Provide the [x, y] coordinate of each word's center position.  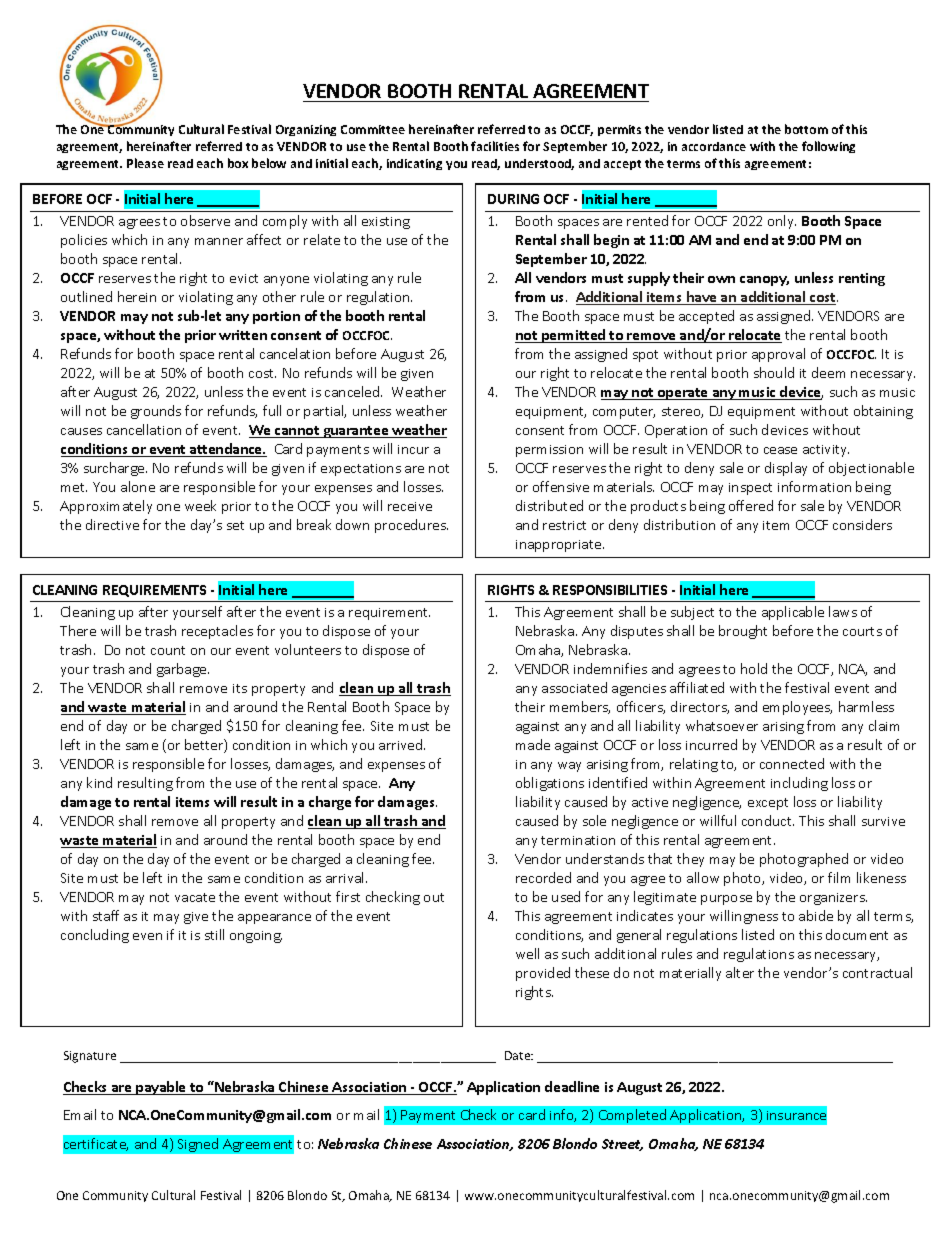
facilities [495, 146]
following [828, 147]
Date [519, 1055]
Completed [632, 1116]
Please [145, 163]
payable [161, 1088]
